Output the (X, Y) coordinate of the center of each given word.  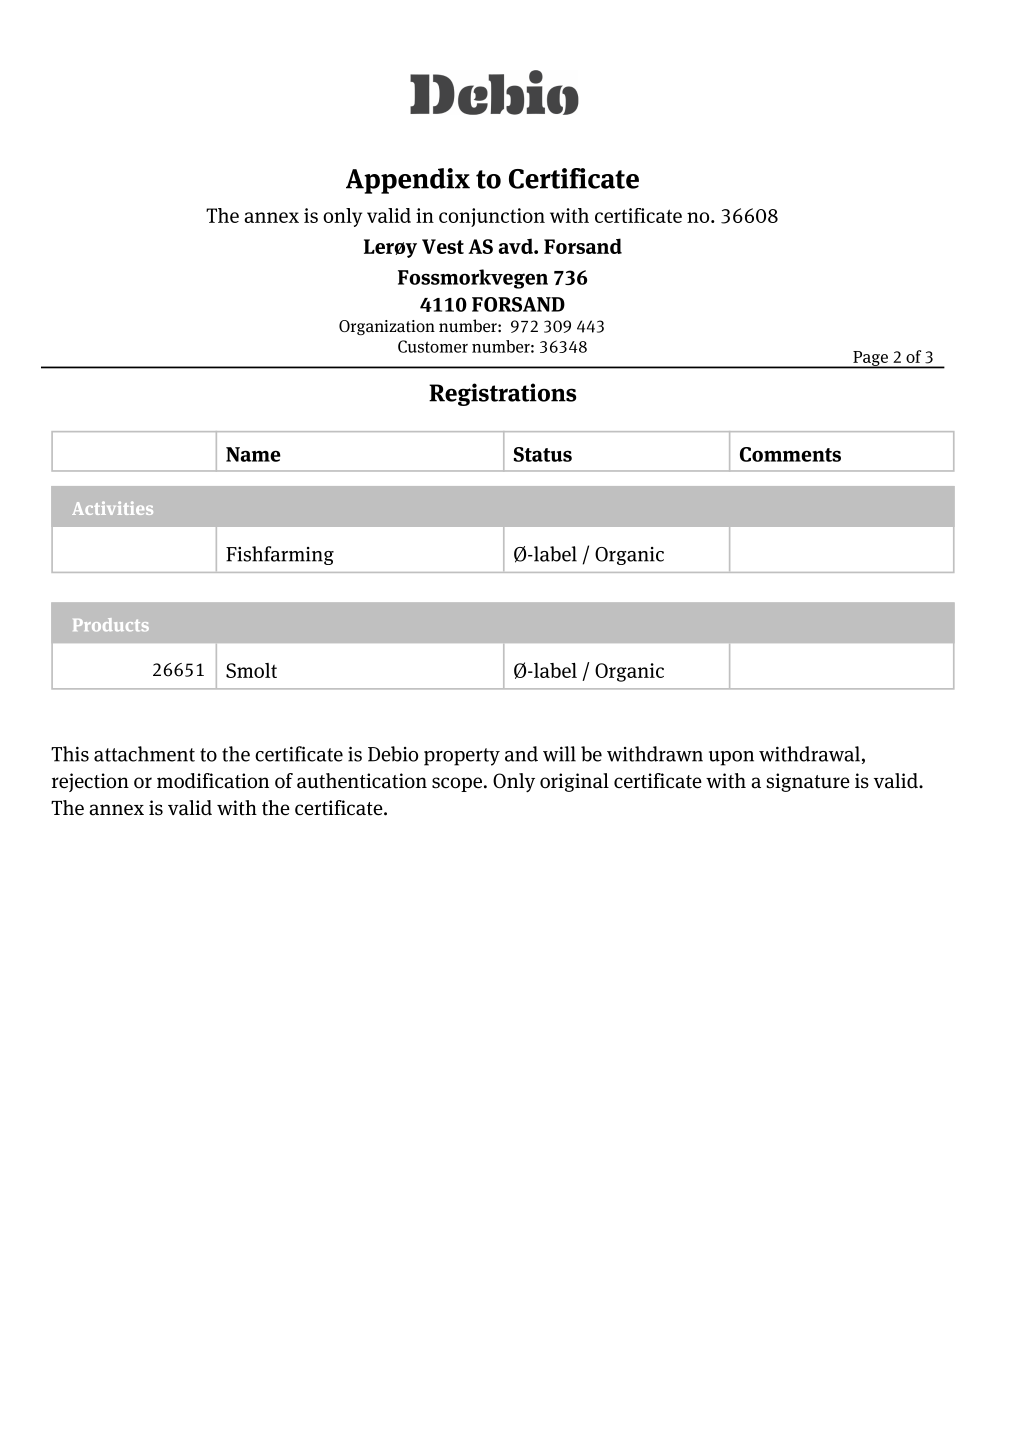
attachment (144, 754)
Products (111, 624)
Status (543, 454)
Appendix (408, 181)
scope (457, 784)
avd (517, 246)
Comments (790, 454)
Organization (387, 328)
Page (870, 359)
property (462, 757)
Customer (433, 346)
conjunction (492, 217)
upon (731, 758)
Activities (112, 508)
